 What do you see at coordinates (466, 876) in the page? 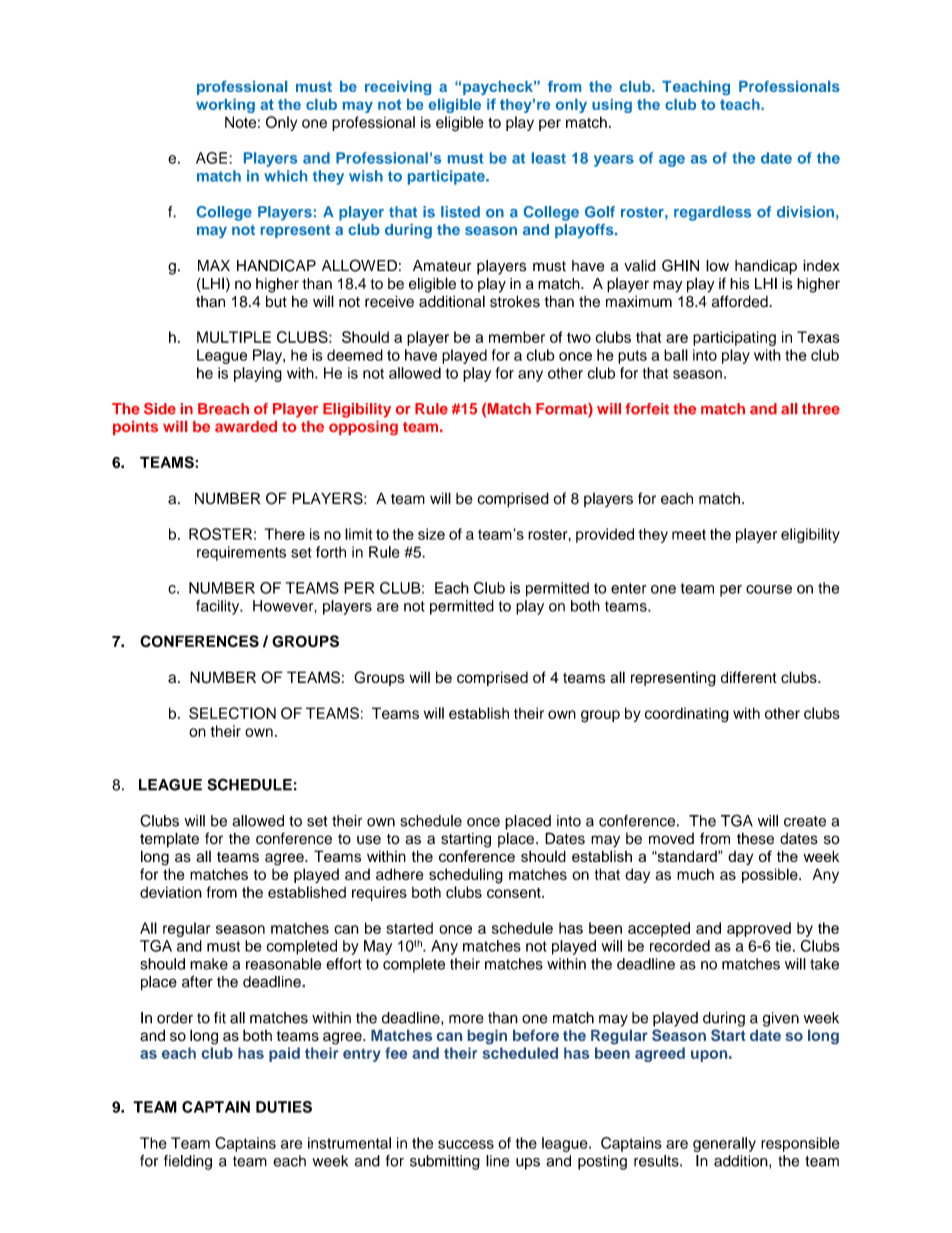
I see `scheduling` at bounding box center [466, 876].
